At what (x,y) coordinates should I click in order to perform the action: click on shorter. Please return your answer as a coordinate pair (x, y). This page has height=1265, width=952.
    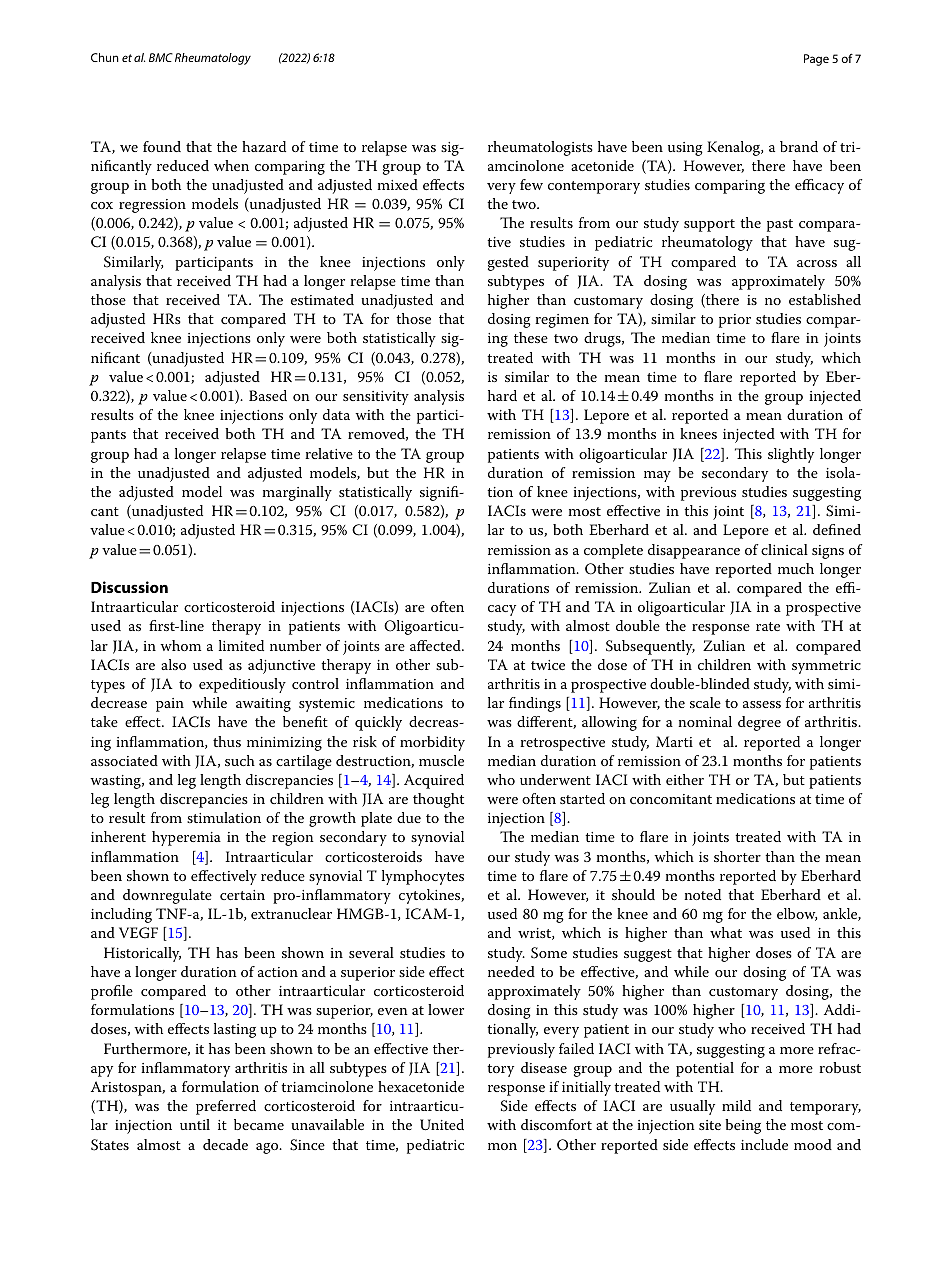
    Looking at the image, I should click on (737, 856).
